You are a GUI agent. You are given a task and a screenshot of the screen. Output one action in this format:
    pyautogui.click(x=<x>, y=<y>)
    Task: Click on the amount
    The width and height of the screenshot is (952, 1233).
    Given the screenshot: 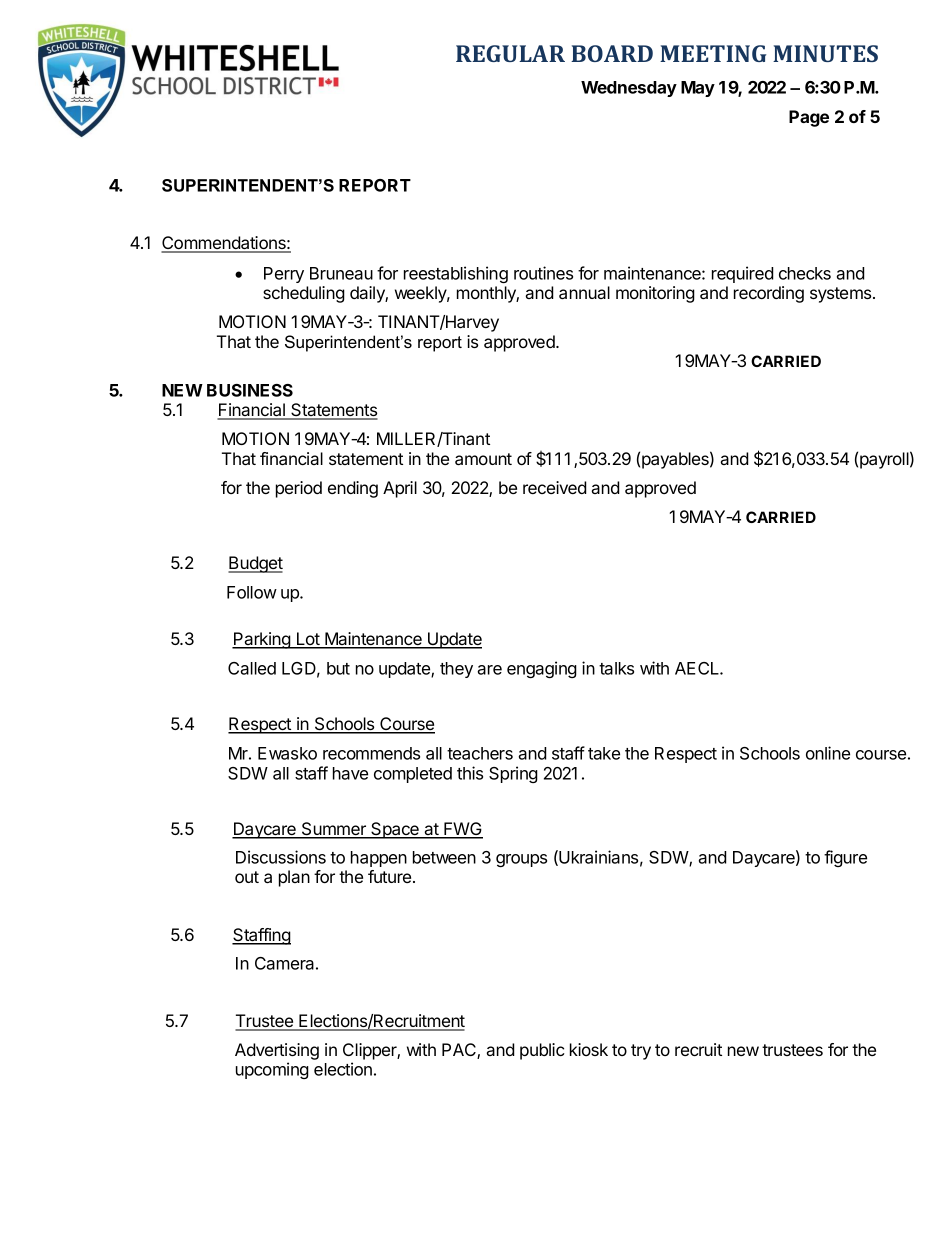 What is the action you would take?
    pyautogui.click(x=483, y=459)
